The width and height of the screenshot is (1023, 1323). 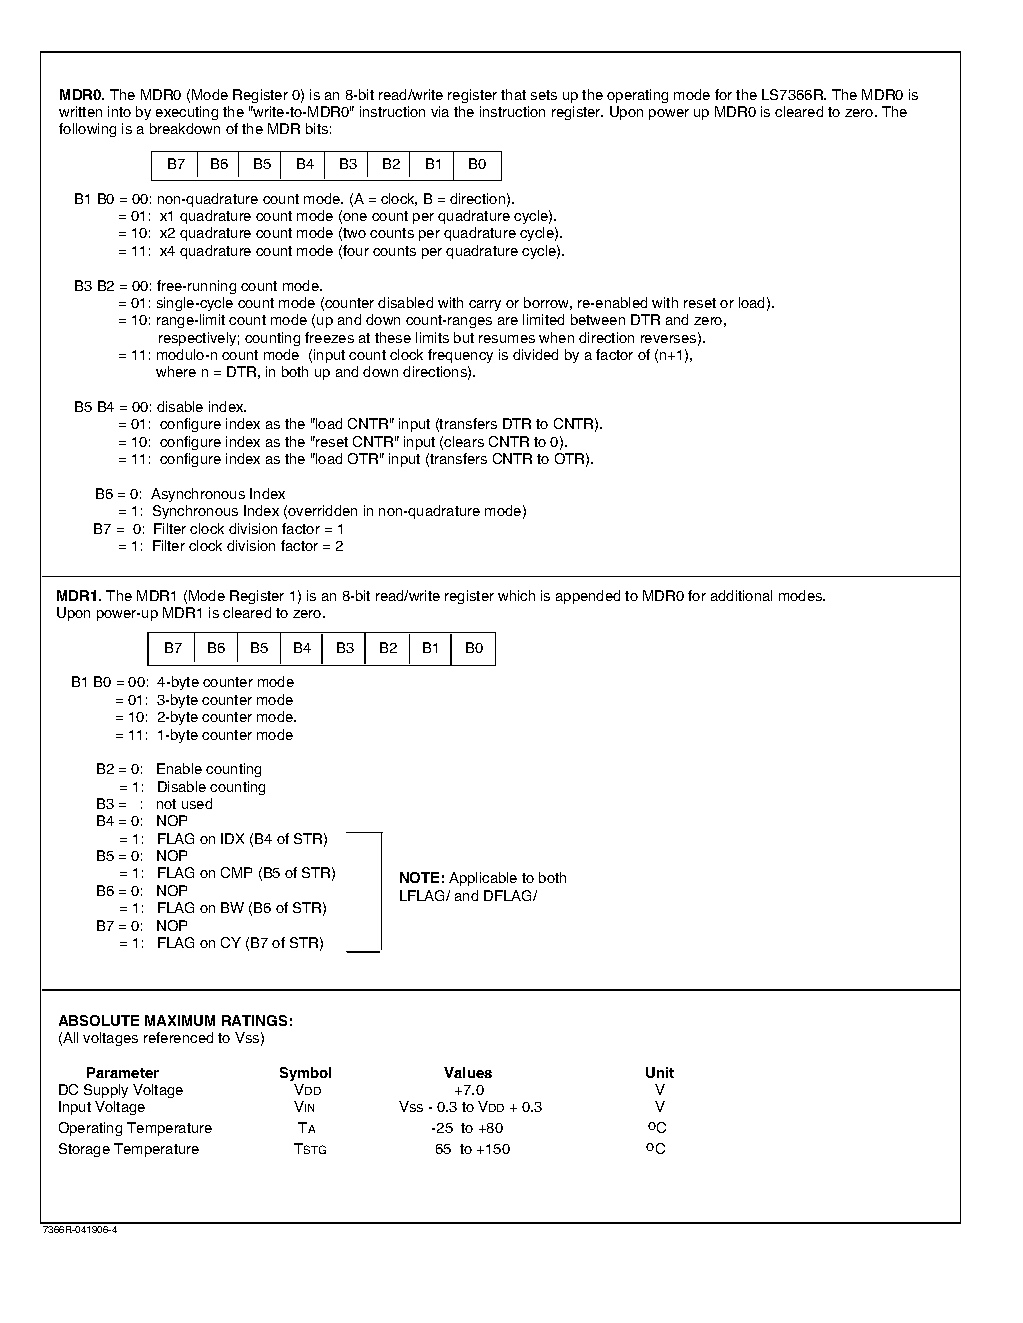 I want to click on overridden, so click(x=322, y=510).
